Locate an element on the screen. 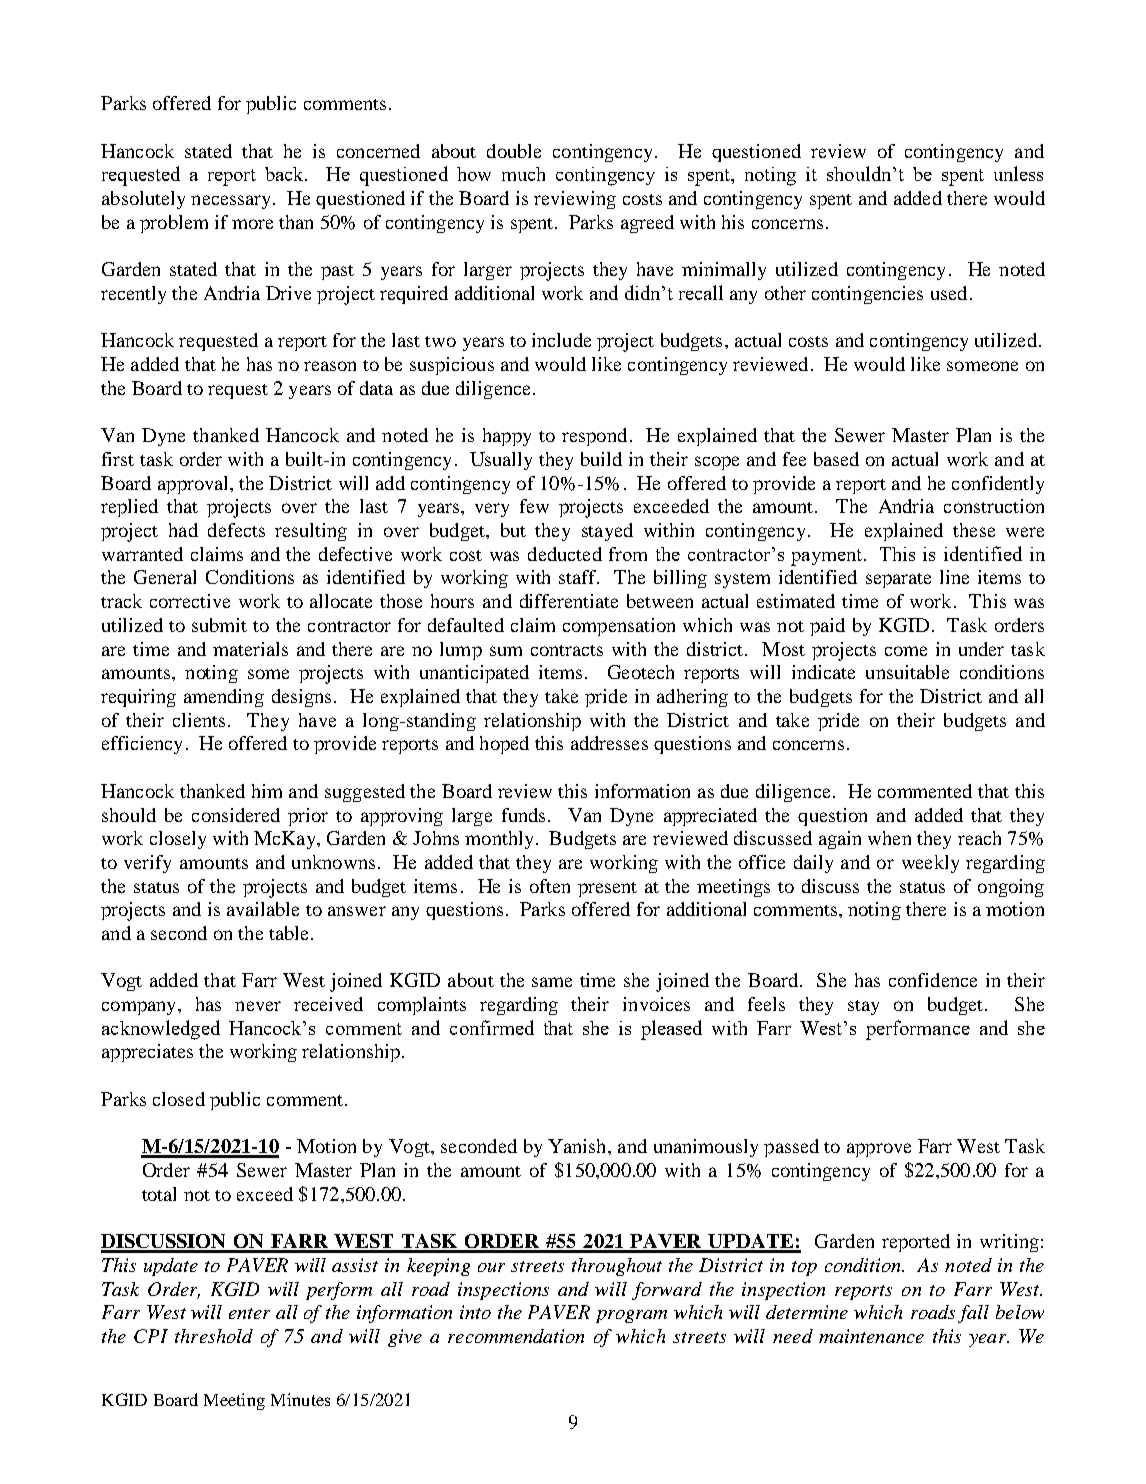  him is located at coordinates (267, 791).
